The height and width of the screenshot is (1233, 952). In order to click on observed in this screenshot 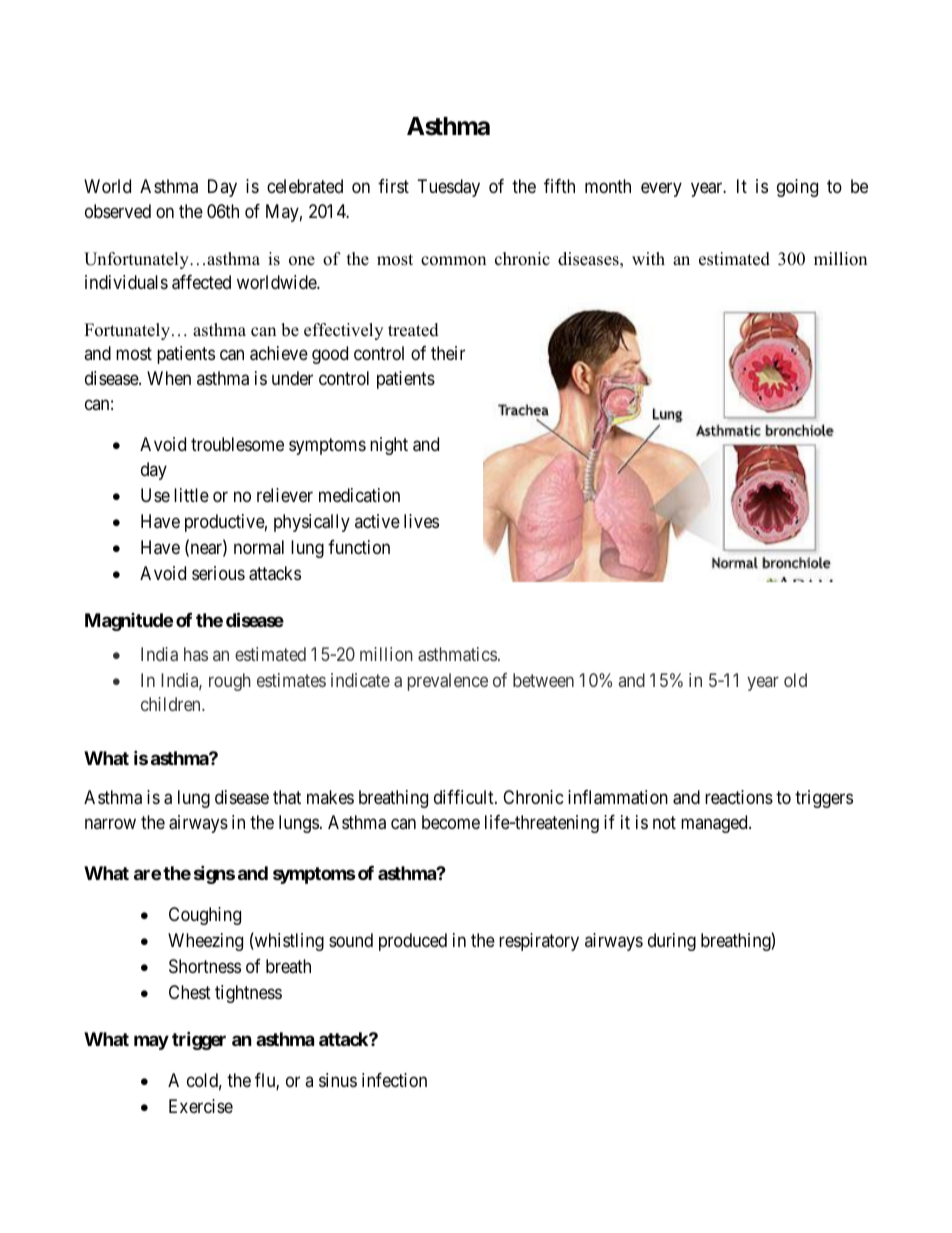, I will do `click(118, 211)`.
